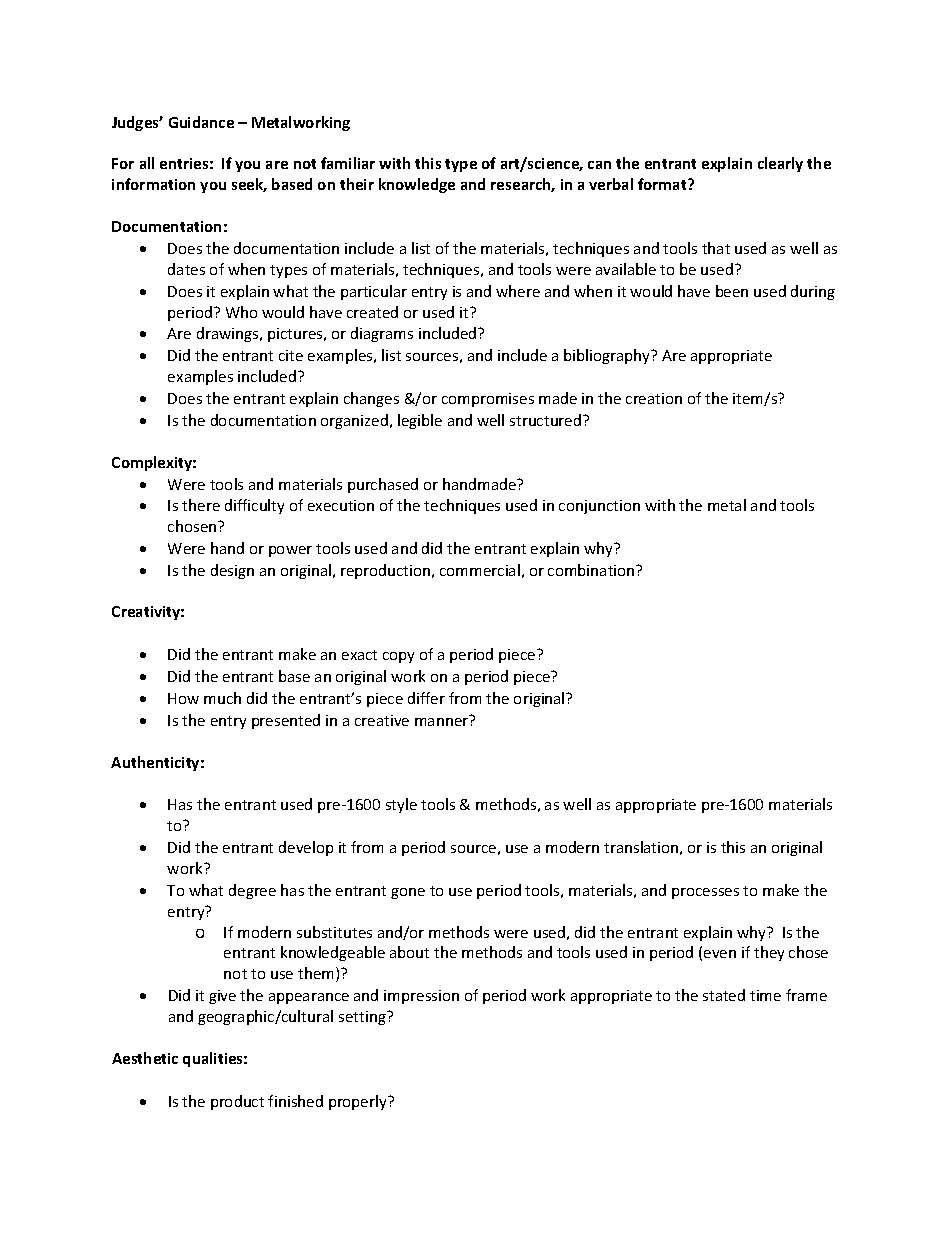  What do you see at coordinates (421, 997) in the screenshot?
I see `impression` at bounding box center [421, 997].
